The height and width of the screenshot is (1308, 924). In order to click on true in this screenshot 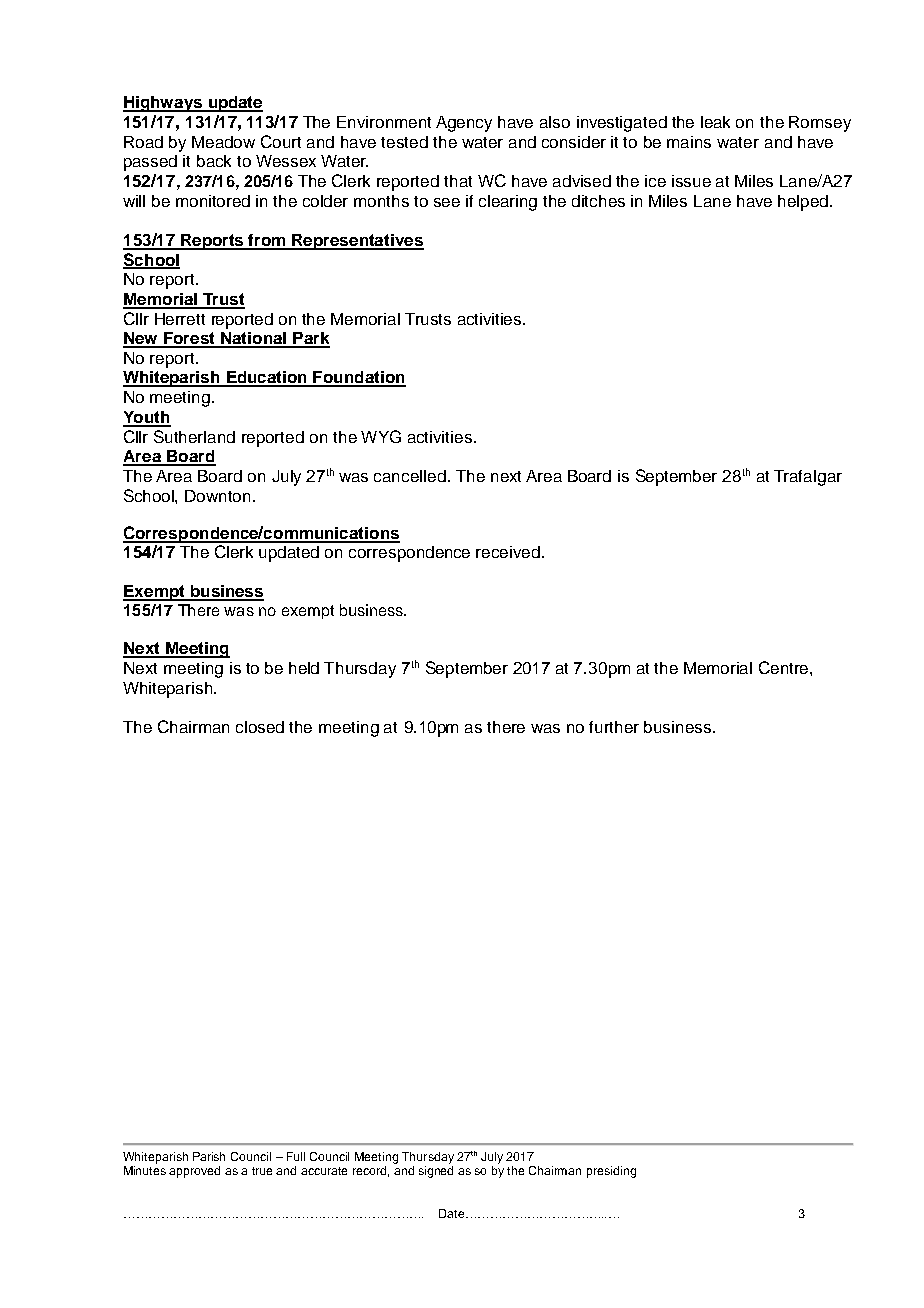, I will do `click(262, 1171)`.
